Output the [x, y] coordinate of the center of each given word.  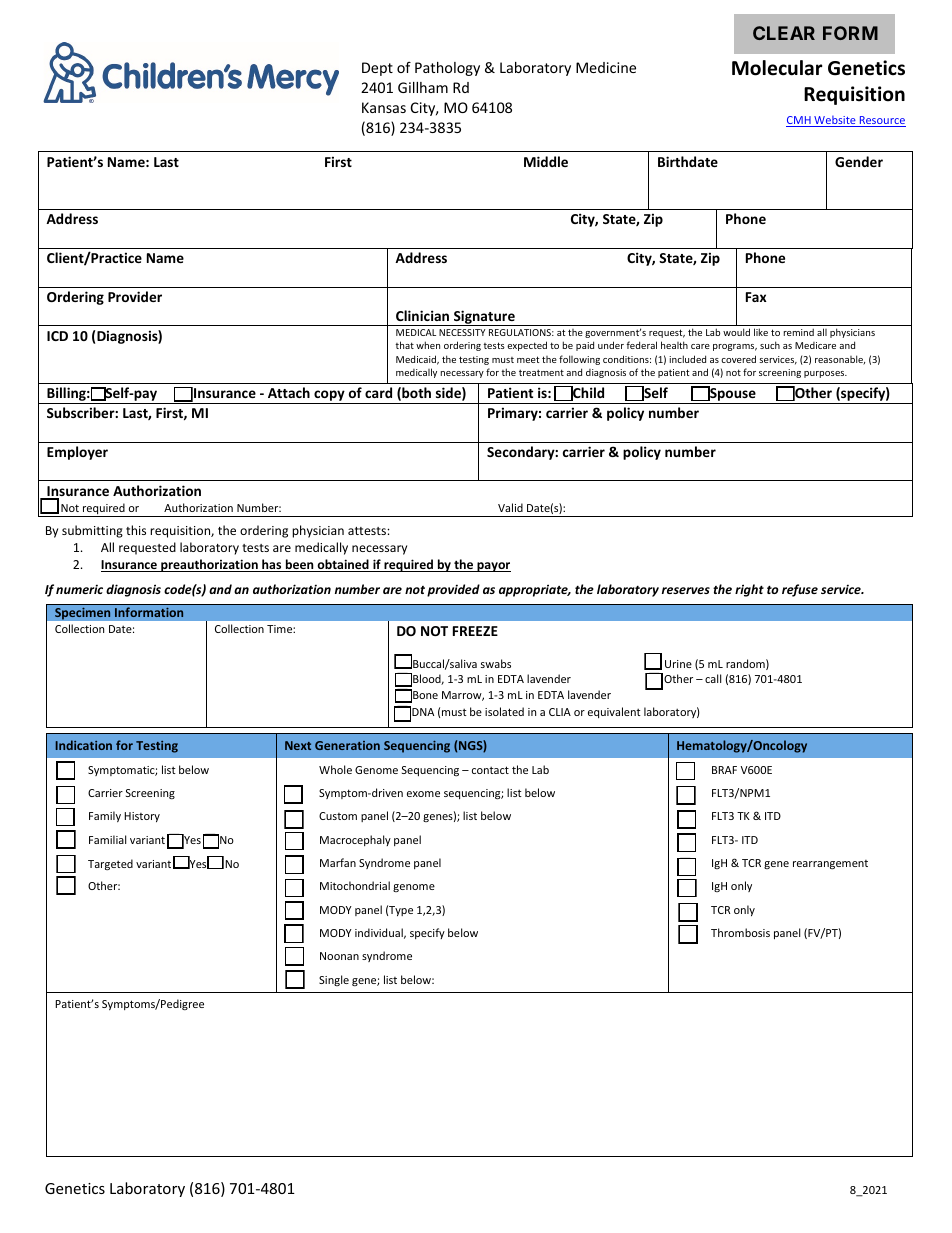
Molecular [777, 68]
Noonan [339, 956]
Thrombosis [740, 932]
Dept [377, 69]
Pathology [447, 69]
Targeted [110, 864]
